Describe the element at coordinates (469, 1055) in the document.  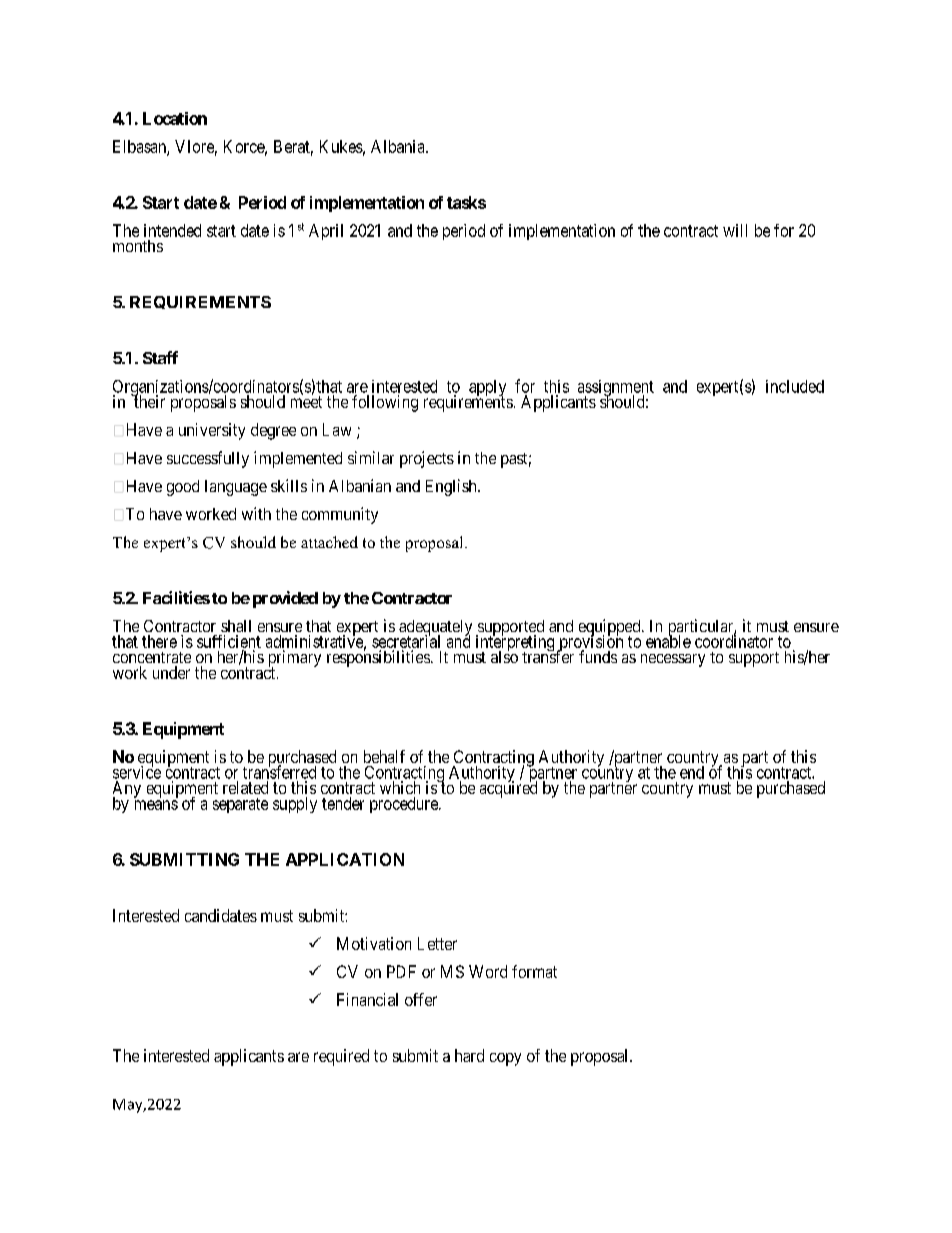
I see `hard` at that location.
